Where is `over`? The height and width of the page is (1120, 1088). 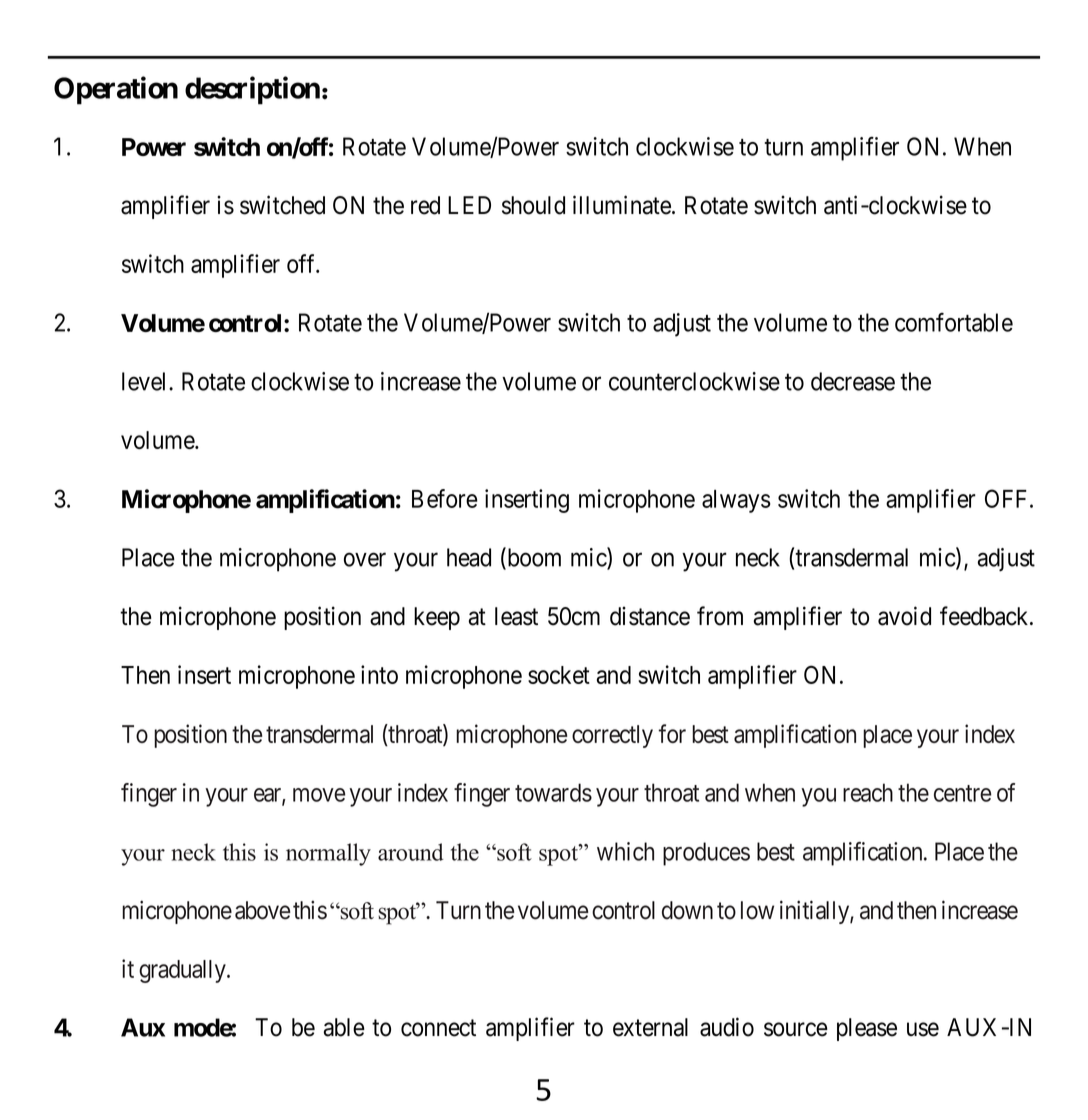
over is located at coordinates (365, 560).
